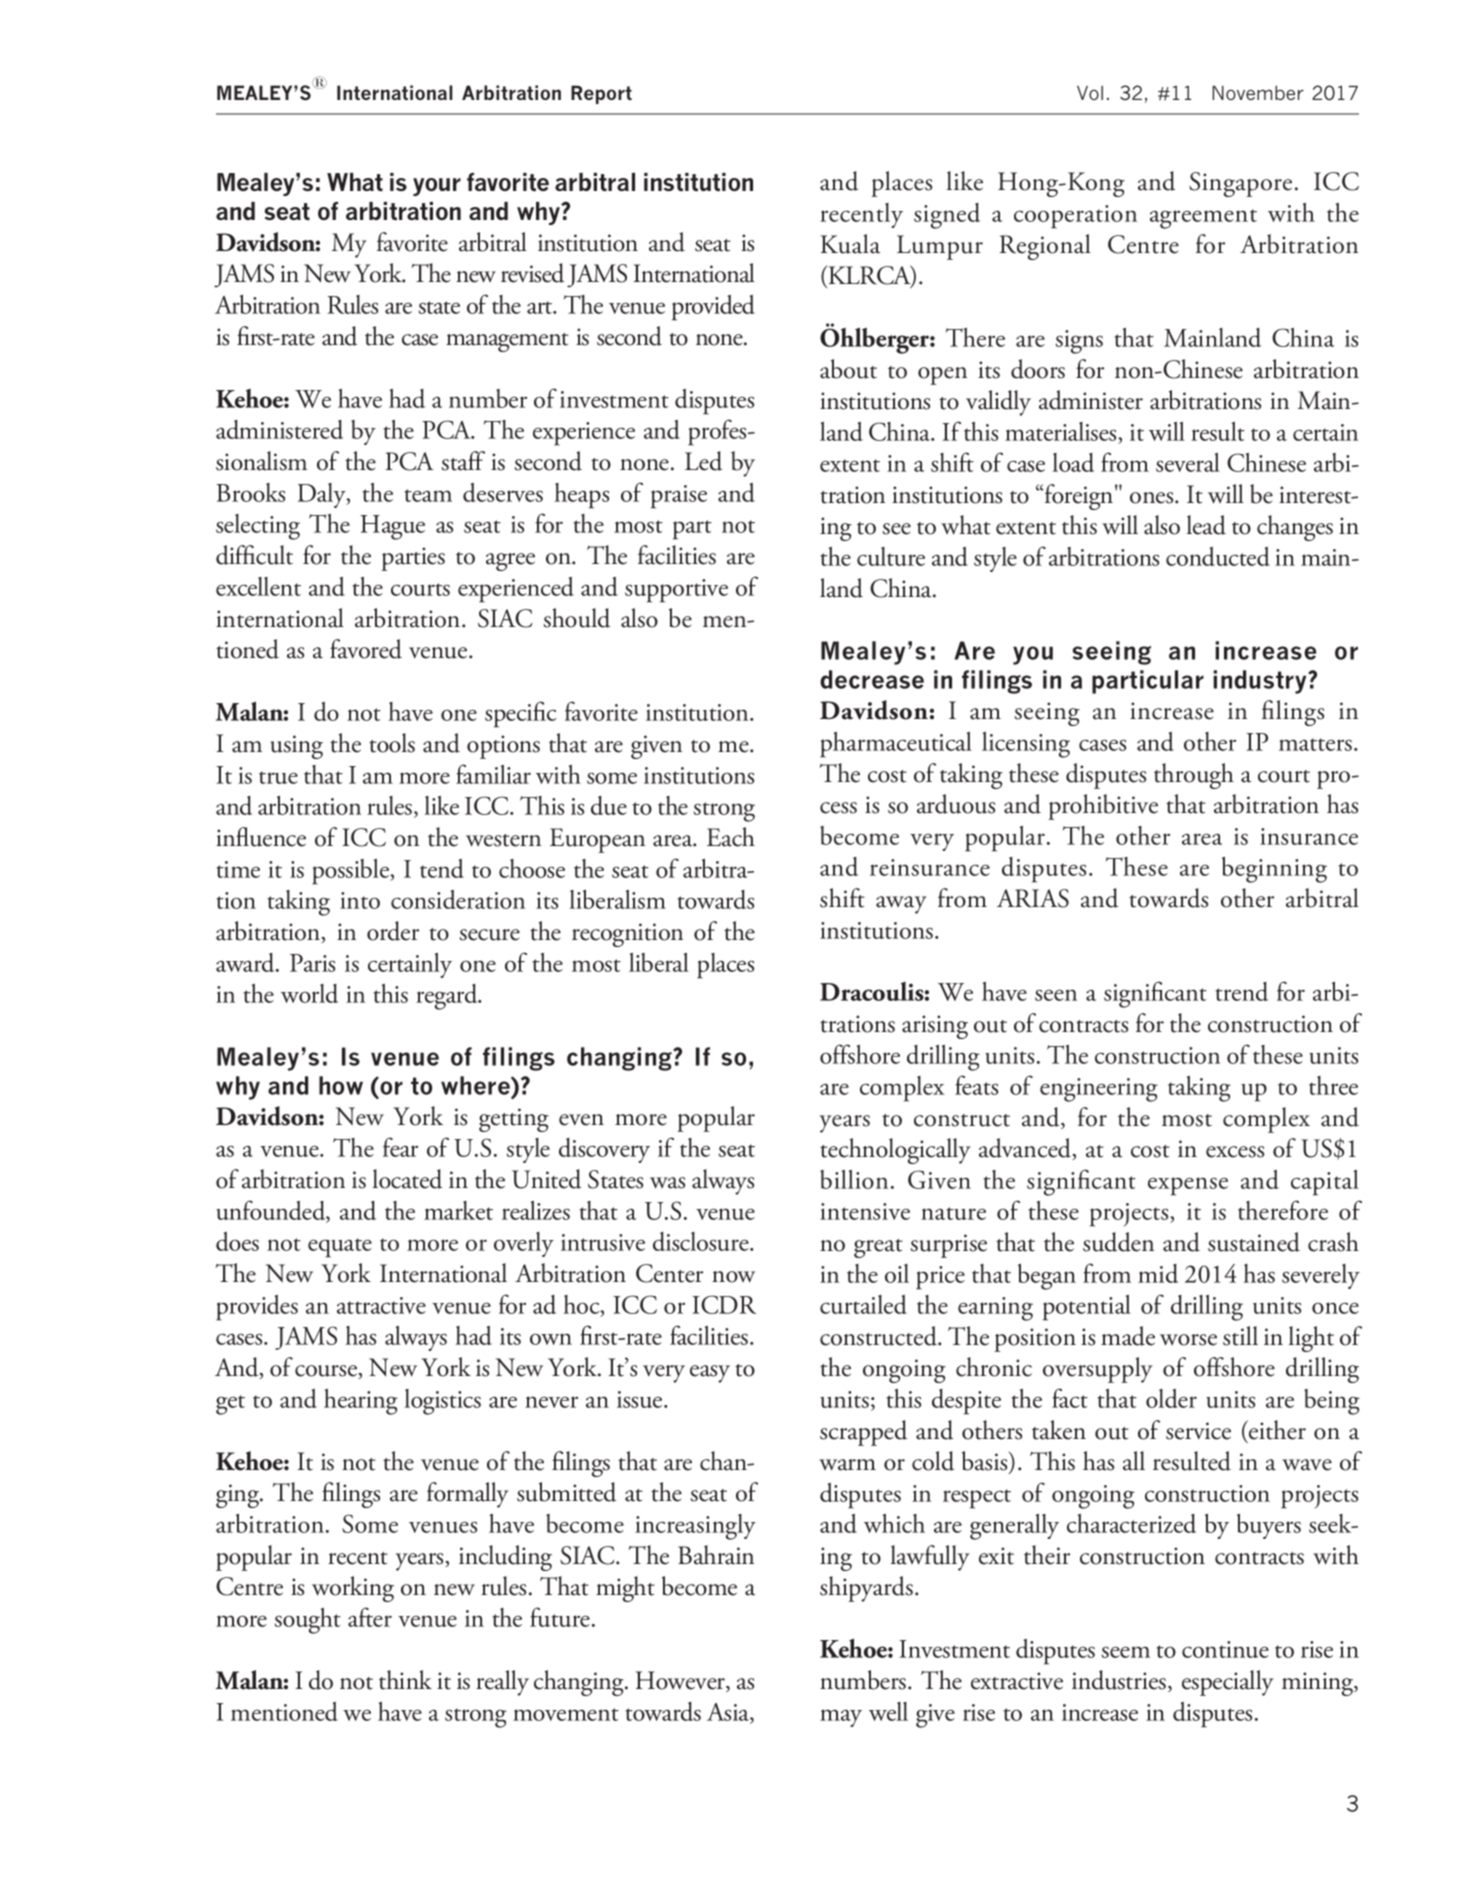 The image size is (1467, 1898). I want to click on mid, so click(1158, 1273).
